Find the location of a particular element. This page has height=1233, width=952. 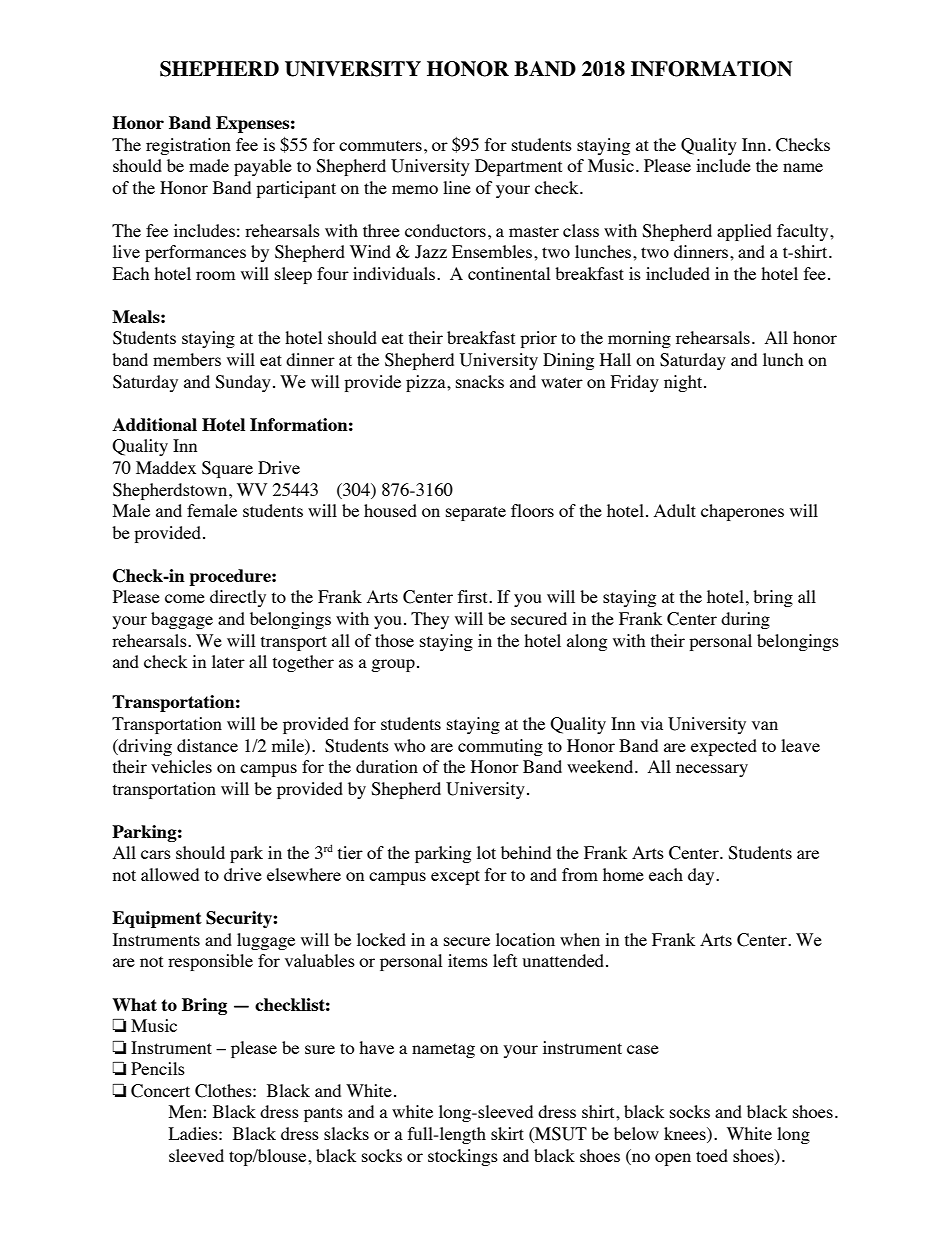

line is located at coordinates (457, 187).
